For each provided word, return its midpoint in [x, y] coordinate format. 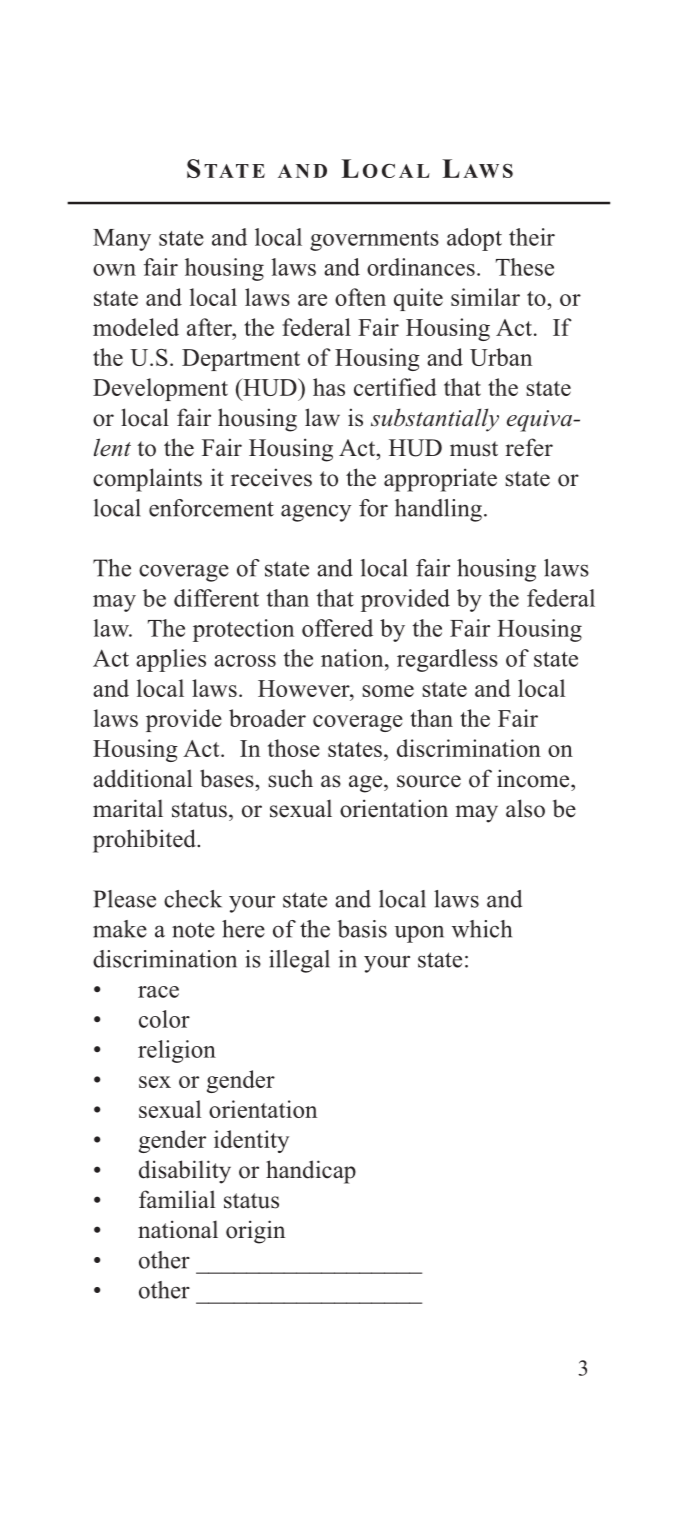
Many [122, 240]
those [294, 748]
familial [177, 1199]
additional [142, 778]
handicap [311, 1172]
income [534, 778]
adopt [474, 239]
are [312, 300]
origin [255, 1232]
